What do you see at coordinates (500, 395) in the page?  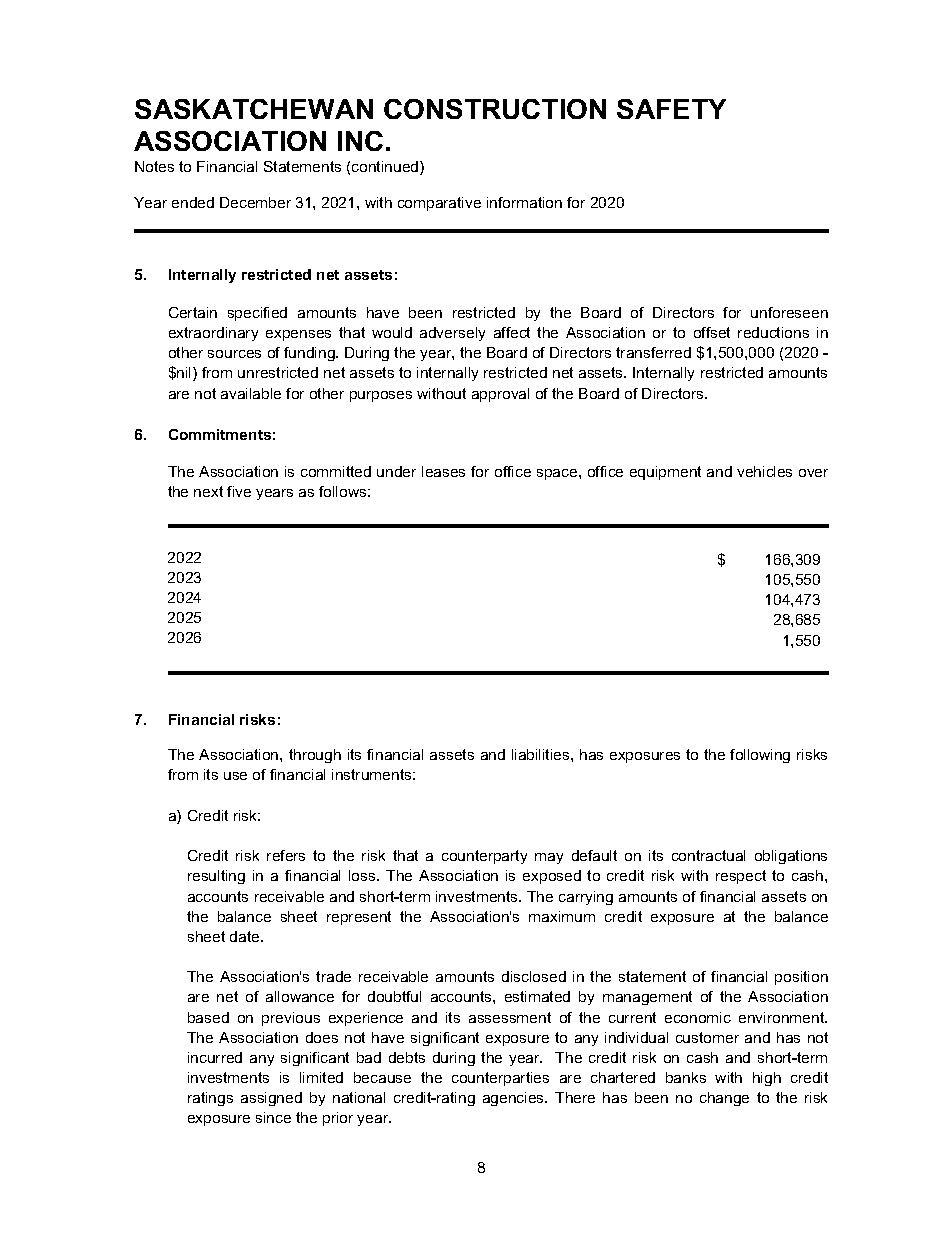 I see `approval` at bounding box center [500, 395].
